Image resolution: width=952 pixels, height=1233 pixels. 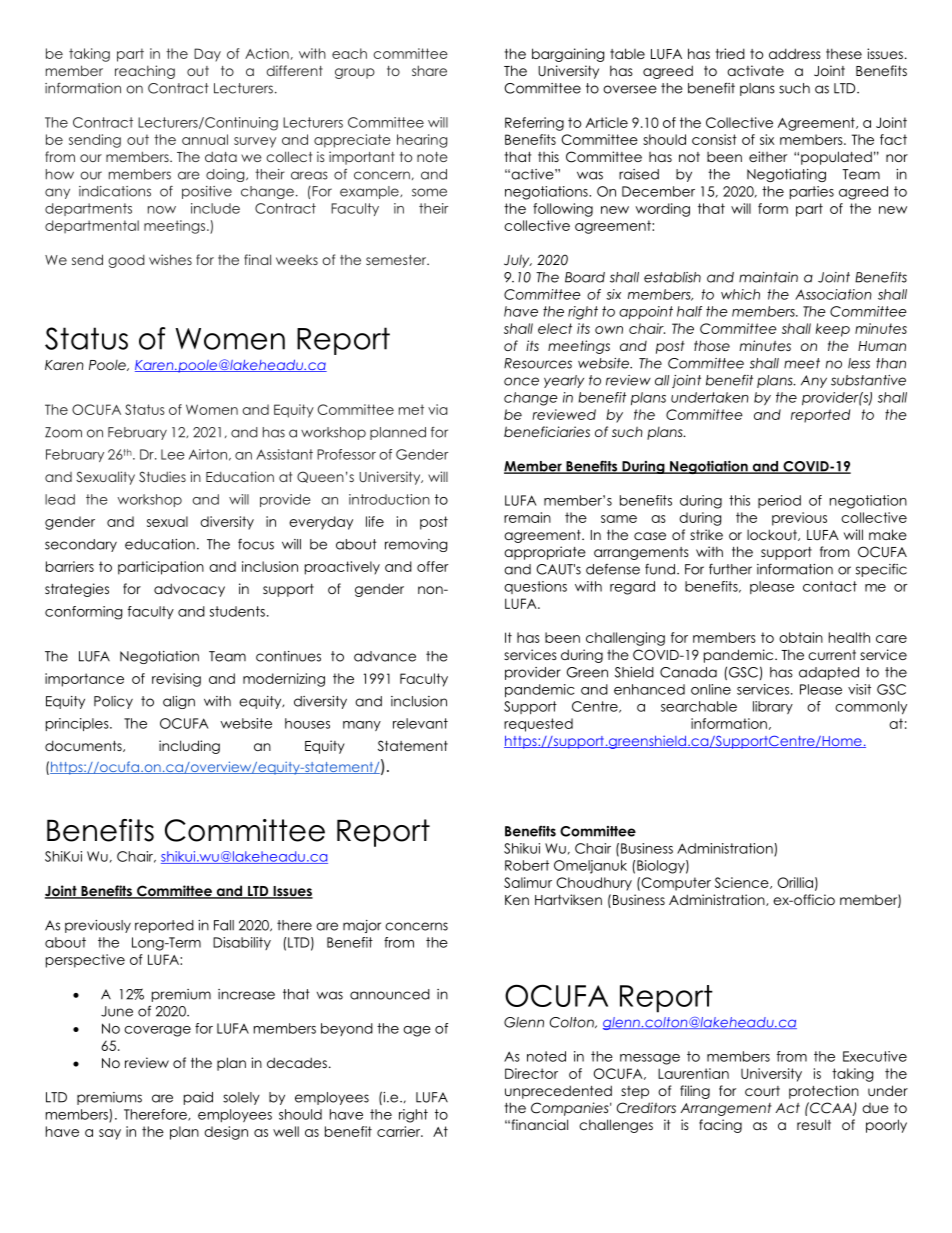 I want to click on share, so click(x=429, y=70).
